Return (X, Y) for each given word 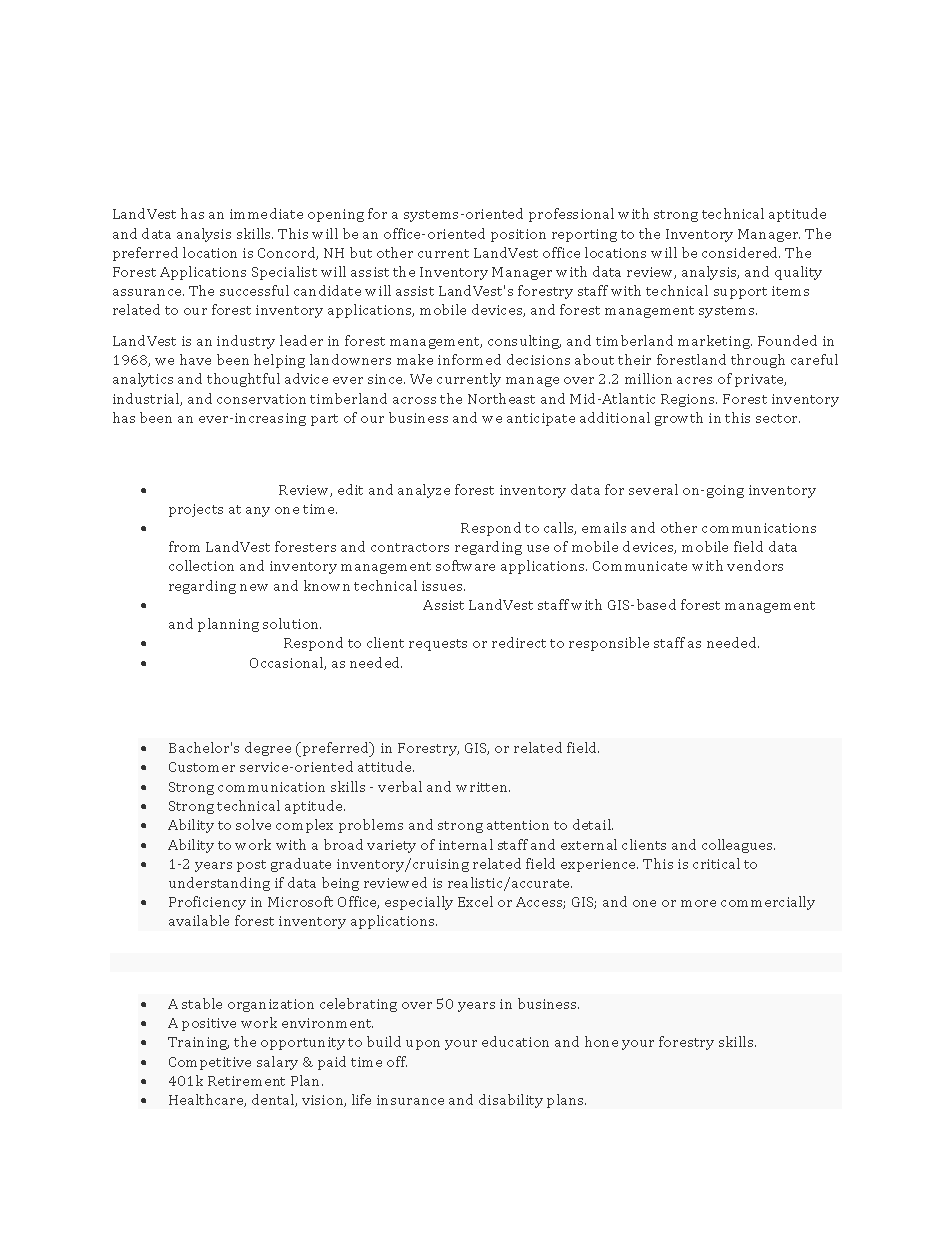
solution (292, 623)
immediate (266, 213)
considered (741, 252)
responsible (609, 644)
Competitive (210, 1063)
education (515, 1041)
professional (571, 215)
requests (438, 645)
